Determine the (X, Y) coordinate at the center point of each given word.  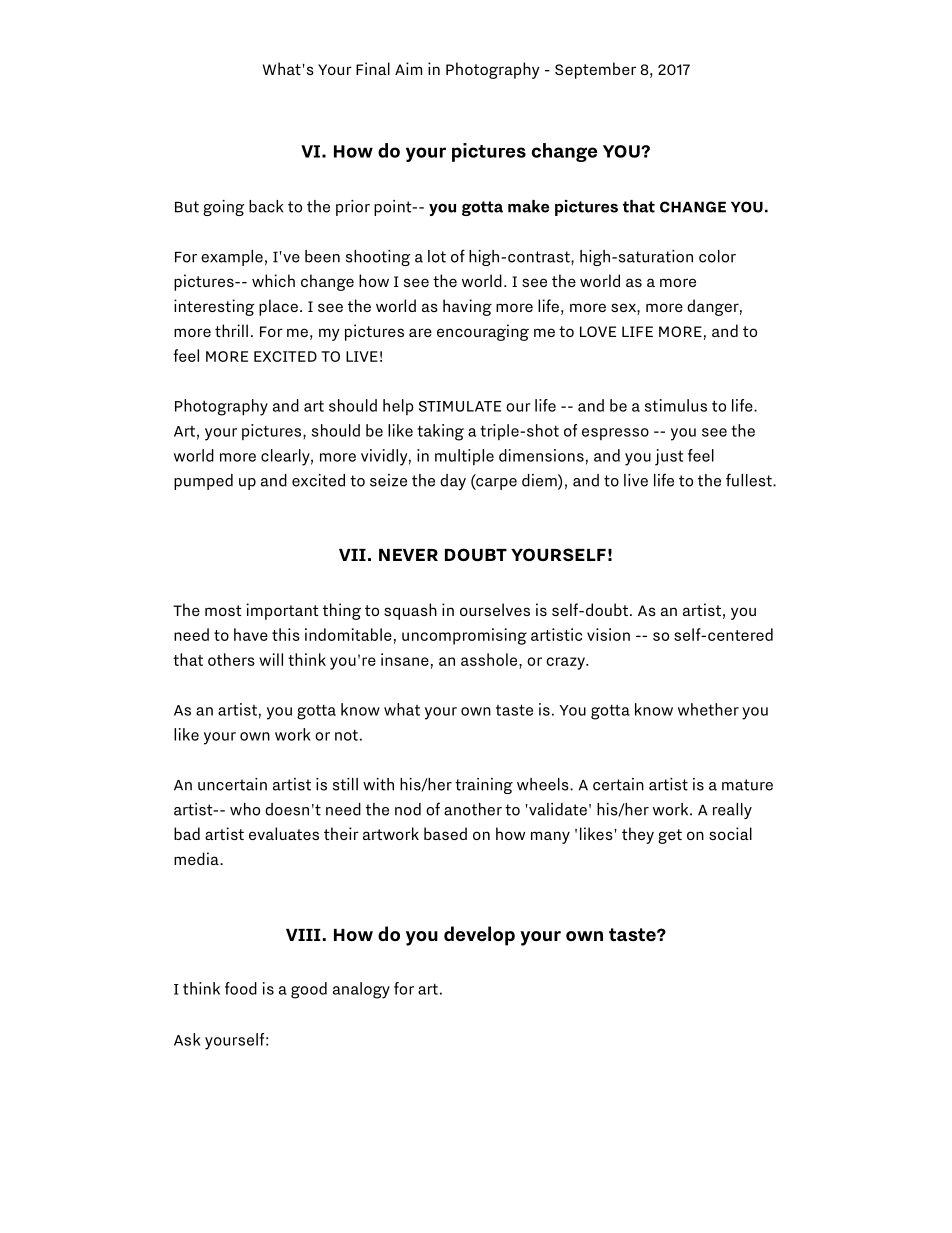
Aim (408, 68)
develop (479, 936)
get (670, 836)
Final (373, 68)
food (241, 988)
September (595, 70)
